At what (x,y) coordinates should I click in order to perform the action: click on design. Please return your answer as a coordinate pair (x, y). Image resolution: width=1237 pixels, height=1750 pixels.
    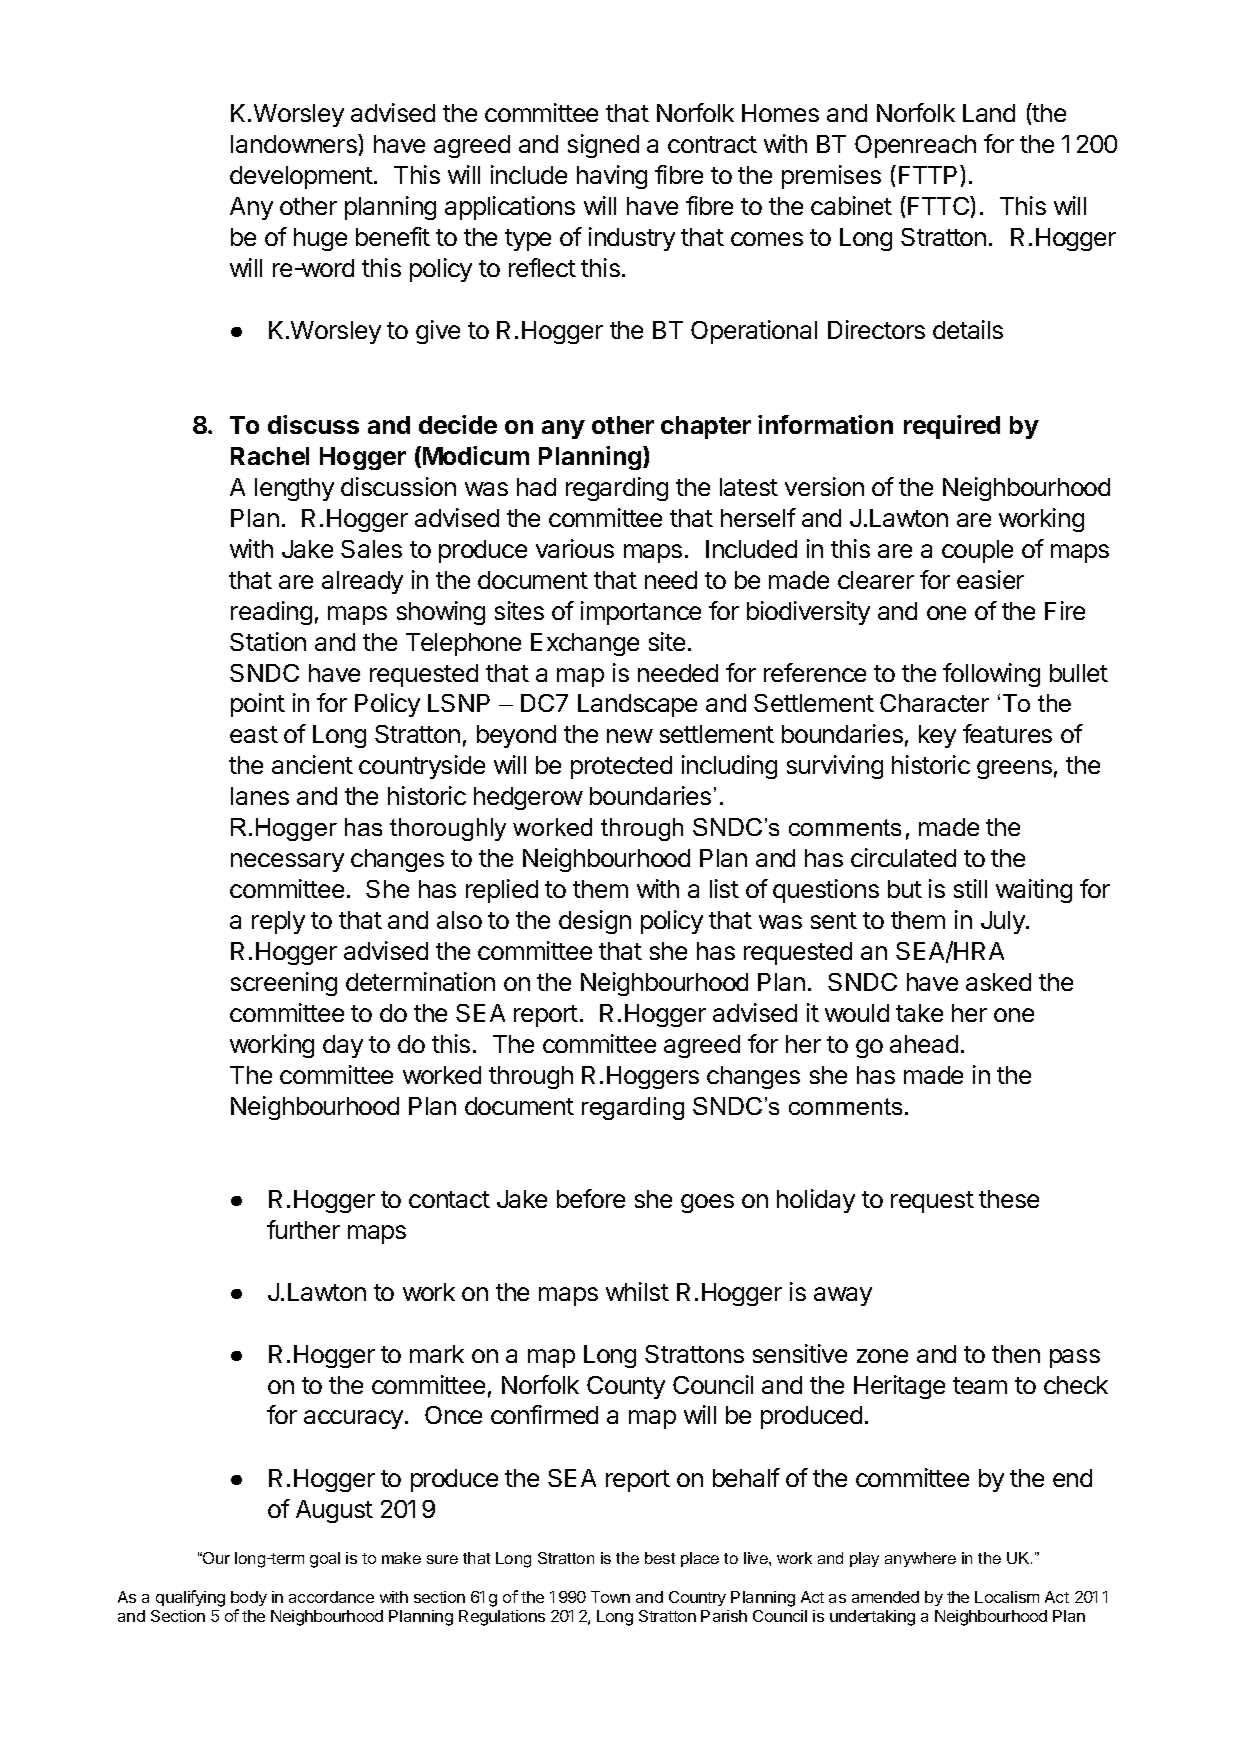
    Looking at the image, I should click on (595, 922).
